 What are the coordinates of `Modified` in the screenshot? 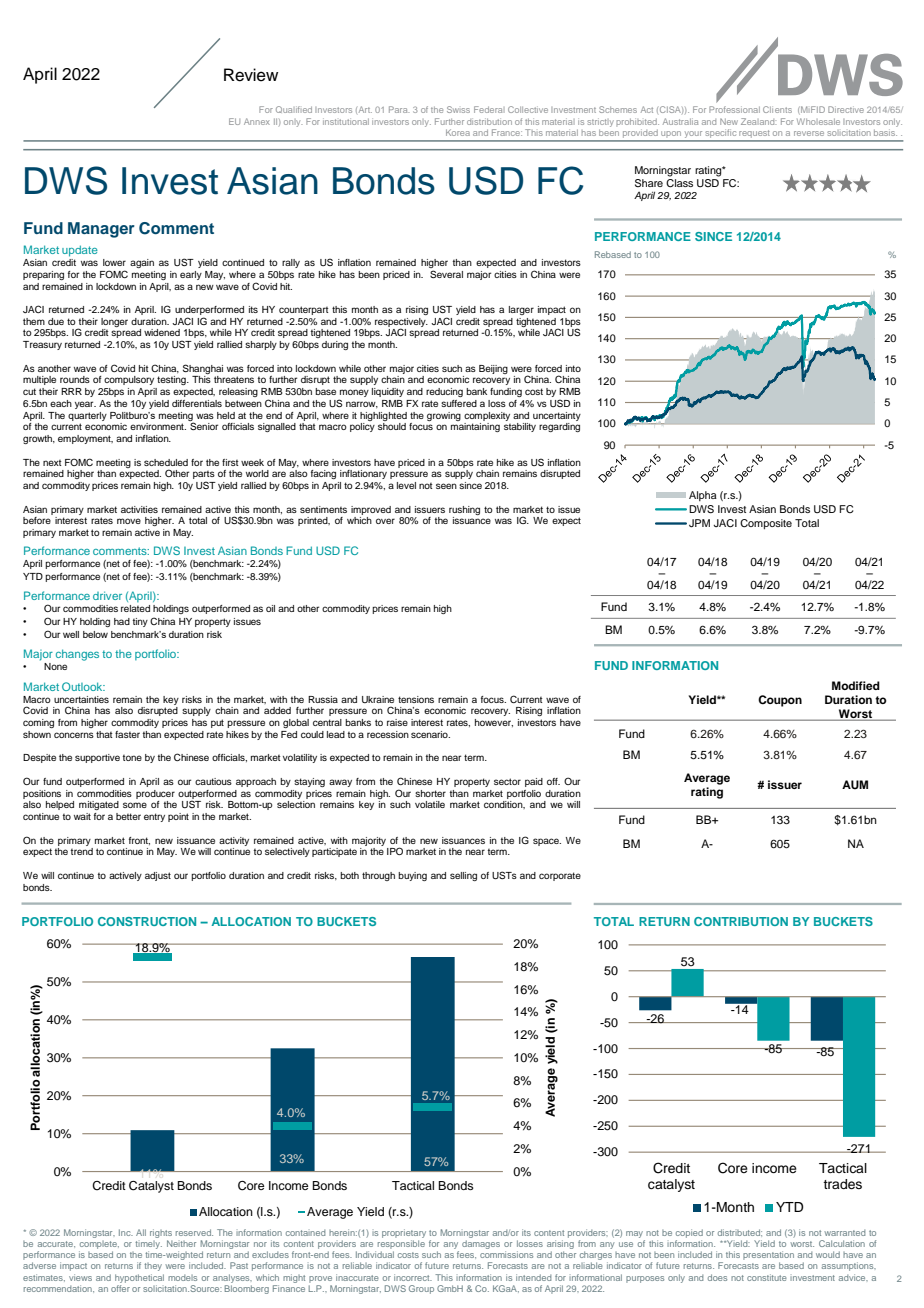 It's located at (856, 685).
